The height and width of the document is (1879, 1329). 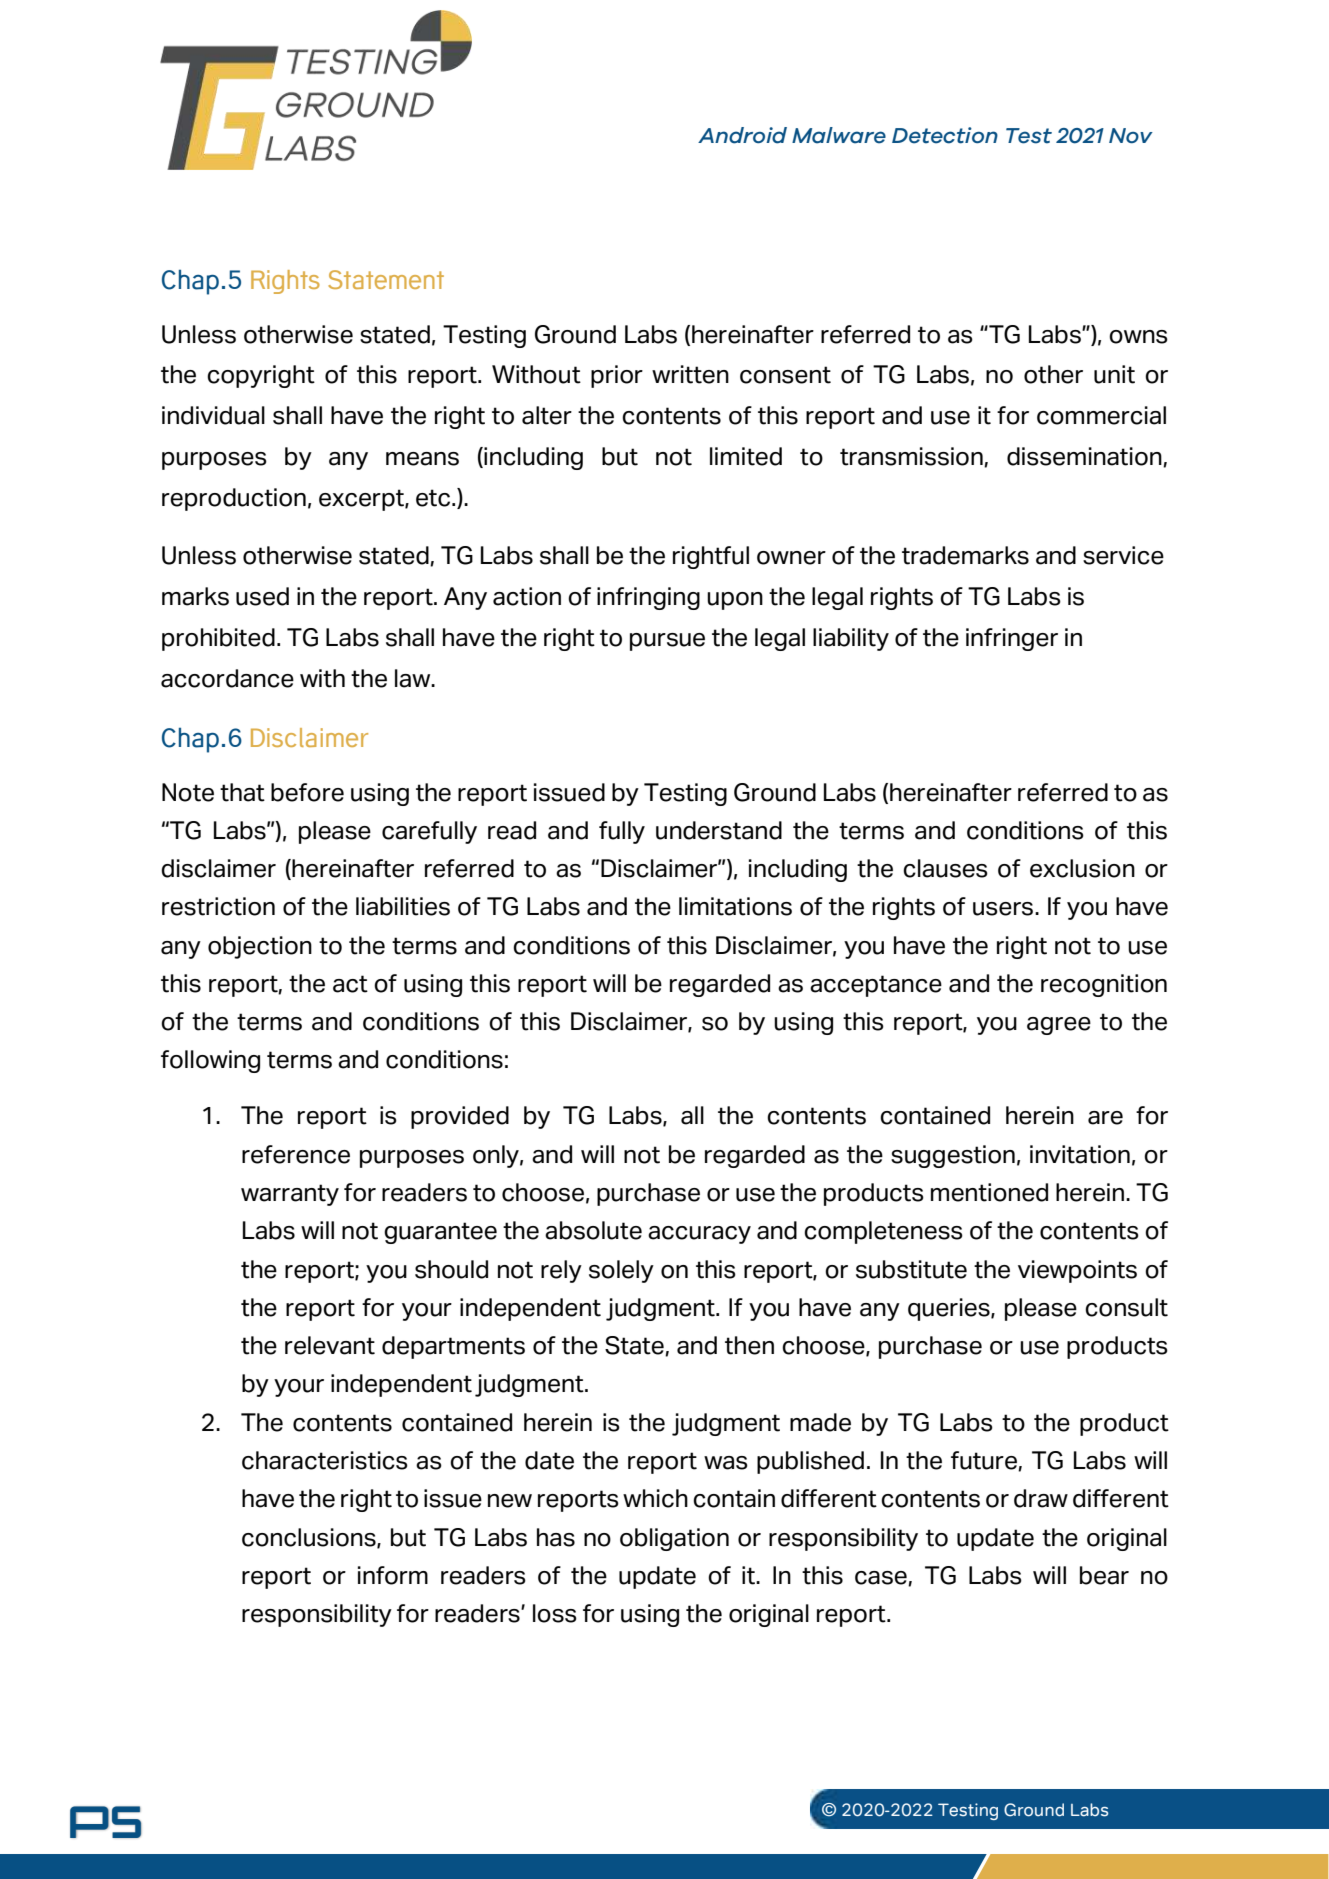 I want to click on Detection, so click(x=945, y=135).
